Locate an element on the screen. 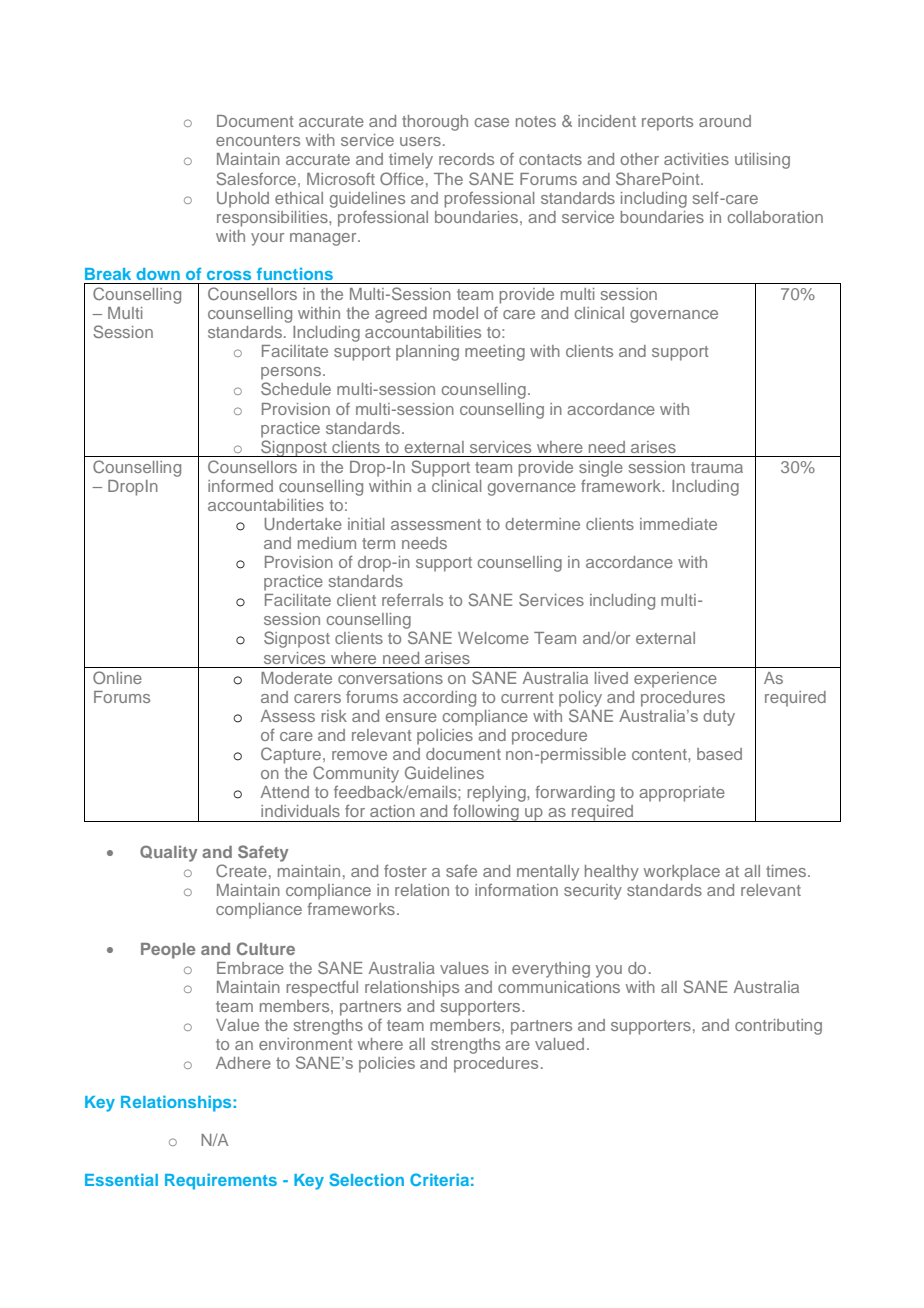 This screenshot has height=1308, width=924. Online is located at coordinates (117, 677).
